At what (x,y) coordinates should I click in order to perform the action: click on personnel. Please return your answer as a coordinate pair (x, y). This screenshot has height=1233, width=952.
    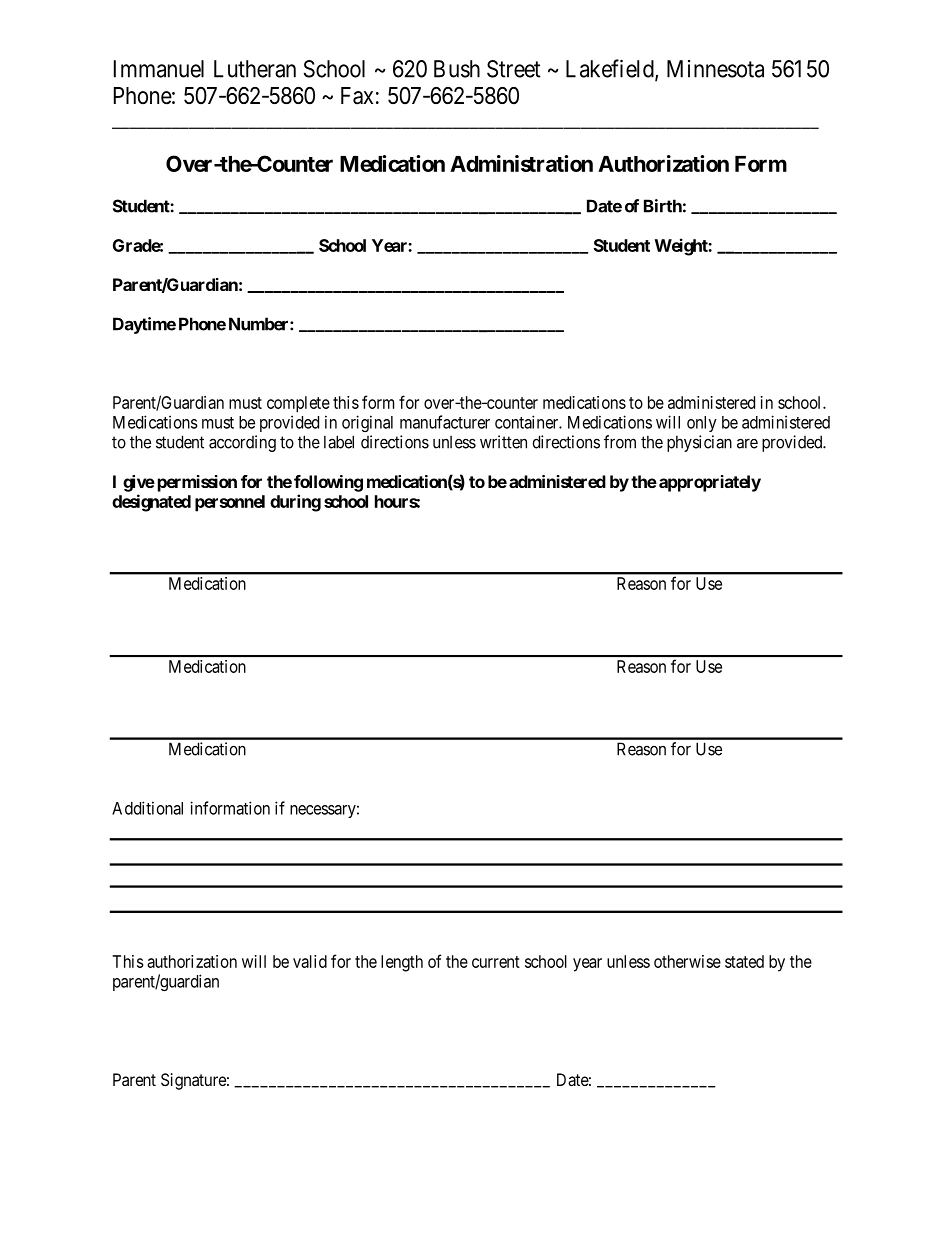
    Looking at the image, I should click on (230, 503).
